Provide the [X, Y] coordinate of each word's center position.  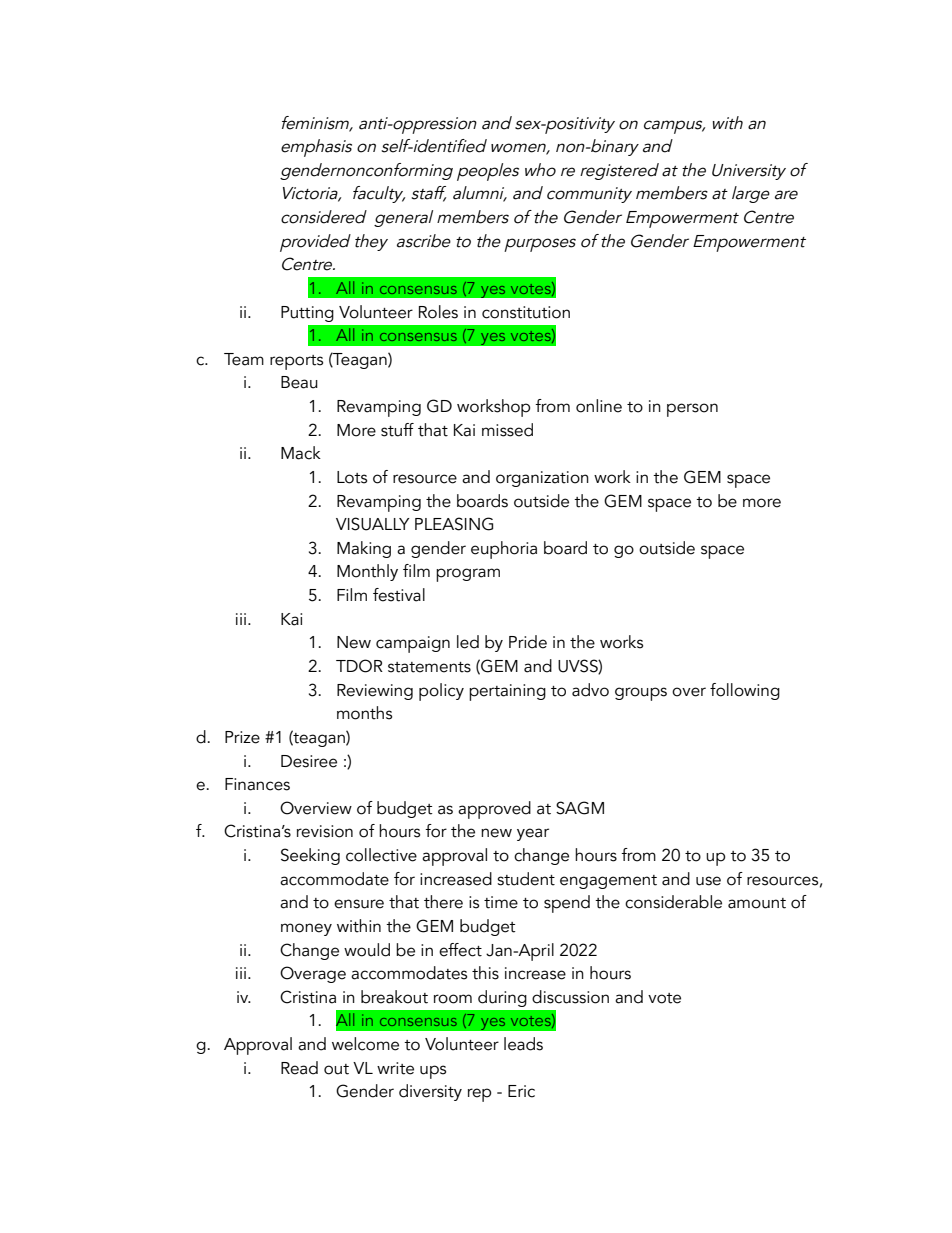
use [708, 881]
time [501, 902]
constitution [526, 312]
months [364, 713]
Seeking [310, 856]
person [692, 410]
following [745, 691]
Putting [307, 314]
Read [299, 1068]
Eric [521, 1091]
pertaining [507, 692]
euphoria [504, 550]
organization [542, 479]
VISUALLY [373, 524]
